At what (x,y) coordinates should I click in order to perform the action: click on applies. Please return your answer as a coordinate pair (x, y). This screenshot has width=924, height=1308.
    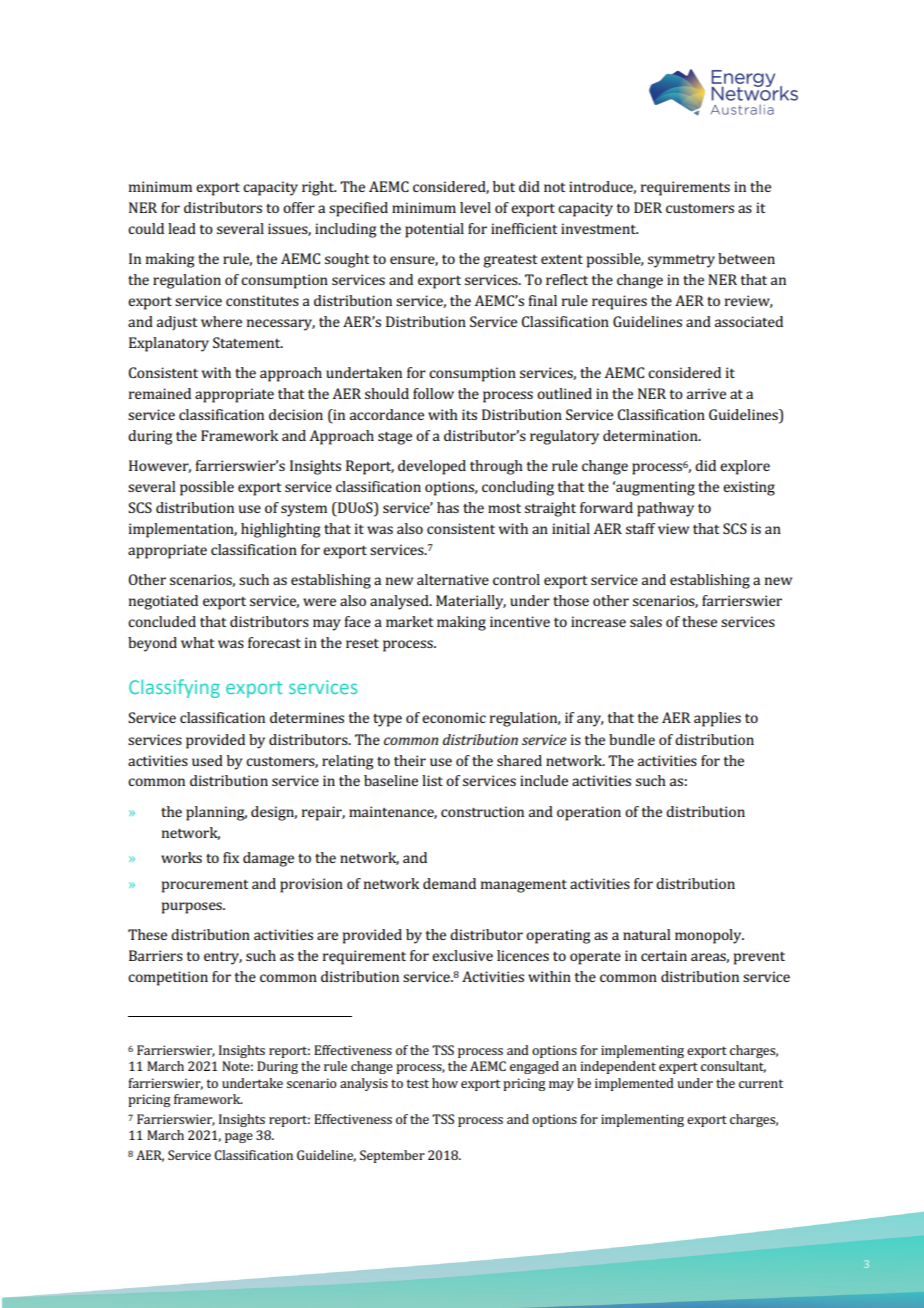
    Looking at the image, I should click on (717, 719).
